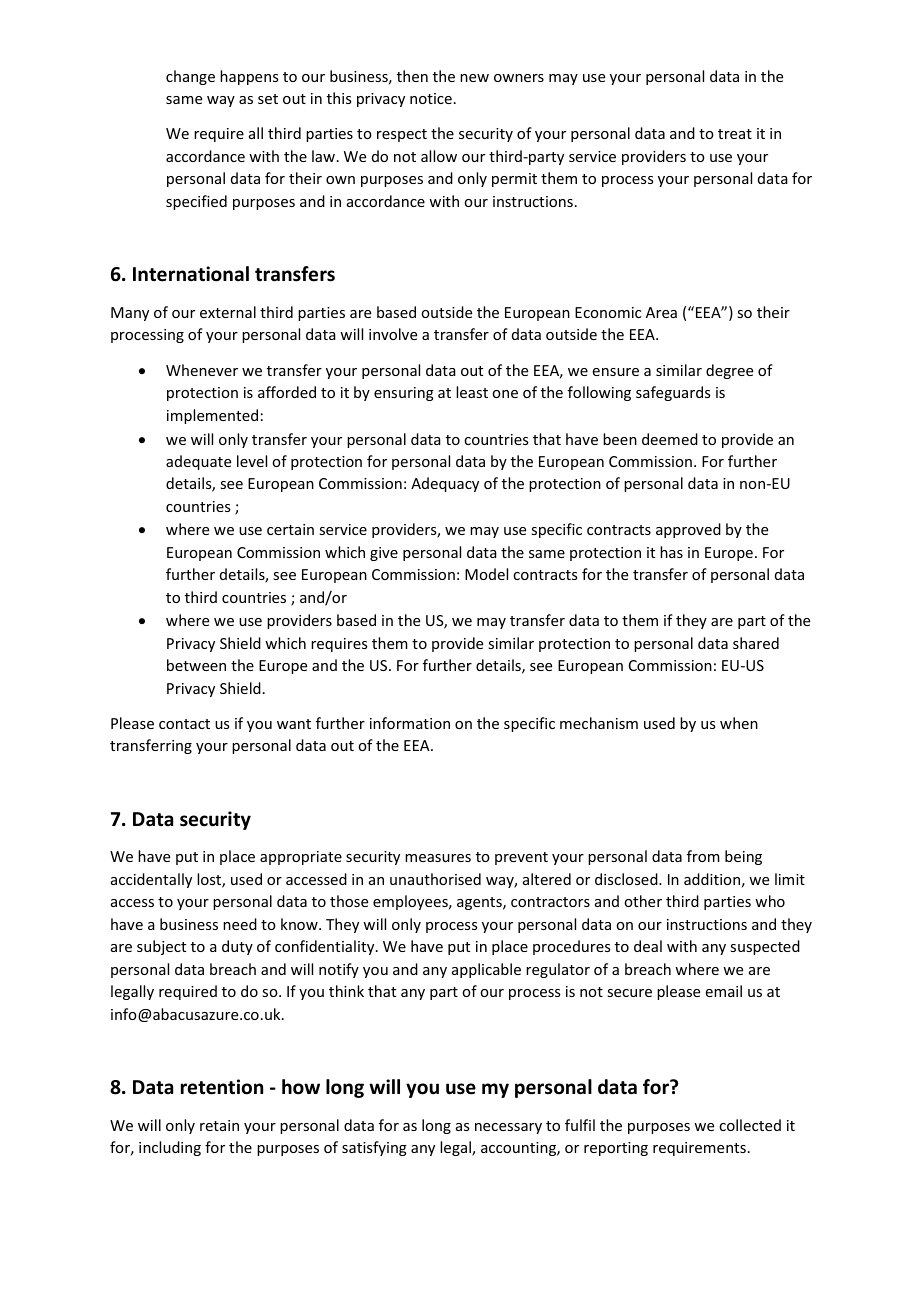 The width and height of the screenshot is (924, 1308). I want to click on treat, so click(735, 134).
